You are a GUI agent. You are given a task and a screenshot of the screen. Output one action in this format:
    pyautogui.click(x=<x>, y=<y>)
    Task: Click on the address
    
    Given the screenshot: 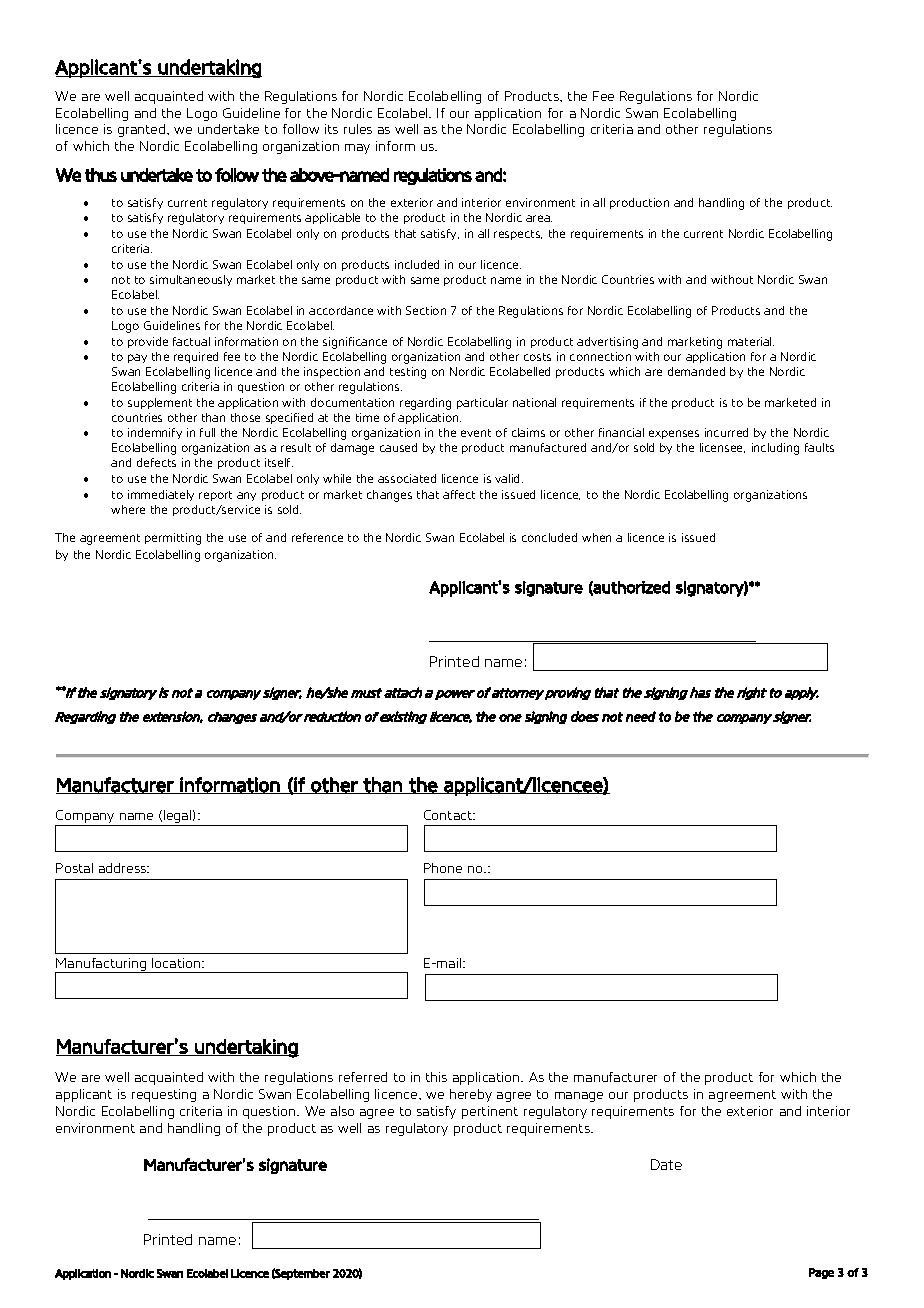 What is the action you would take?
    pyautogui.click(x=124, y=868)
